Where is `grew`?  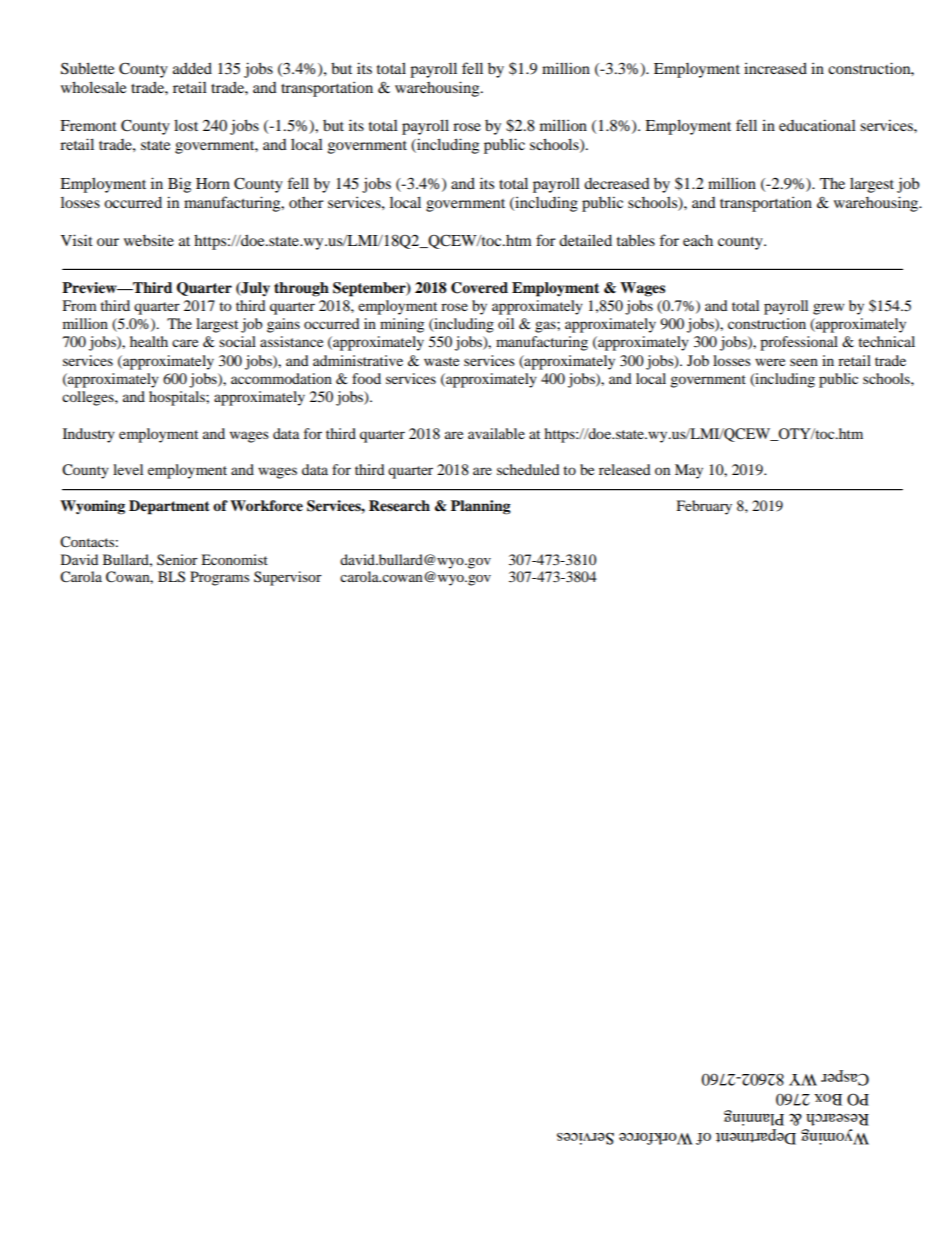 grew is located at coordinates (828, 309).
